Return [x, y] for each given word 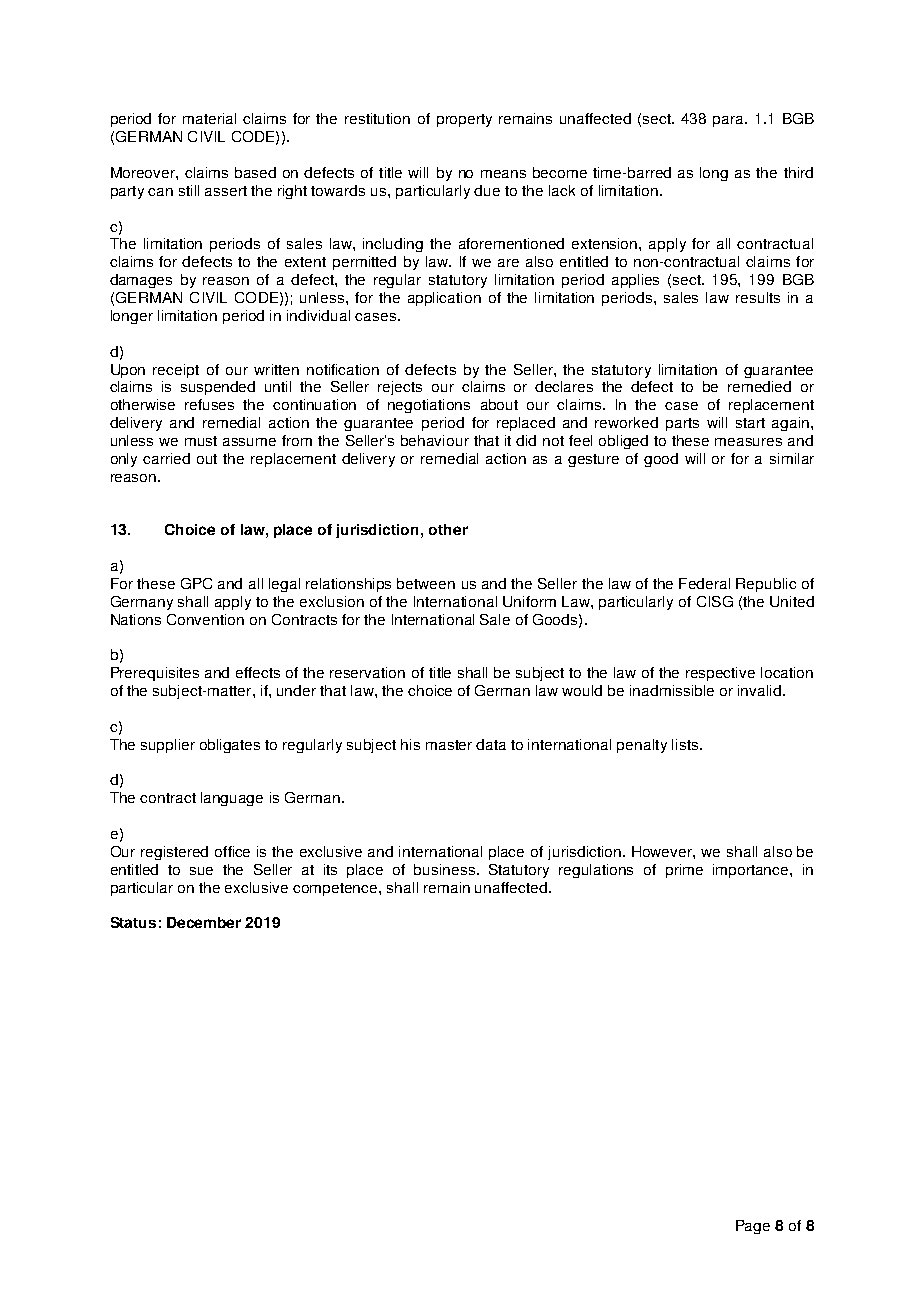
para [729, 121]
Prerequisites [155, 674]
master [449, 745]
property [464, 120]
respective [720, 674]
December [204, 922]
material [209, 118]
